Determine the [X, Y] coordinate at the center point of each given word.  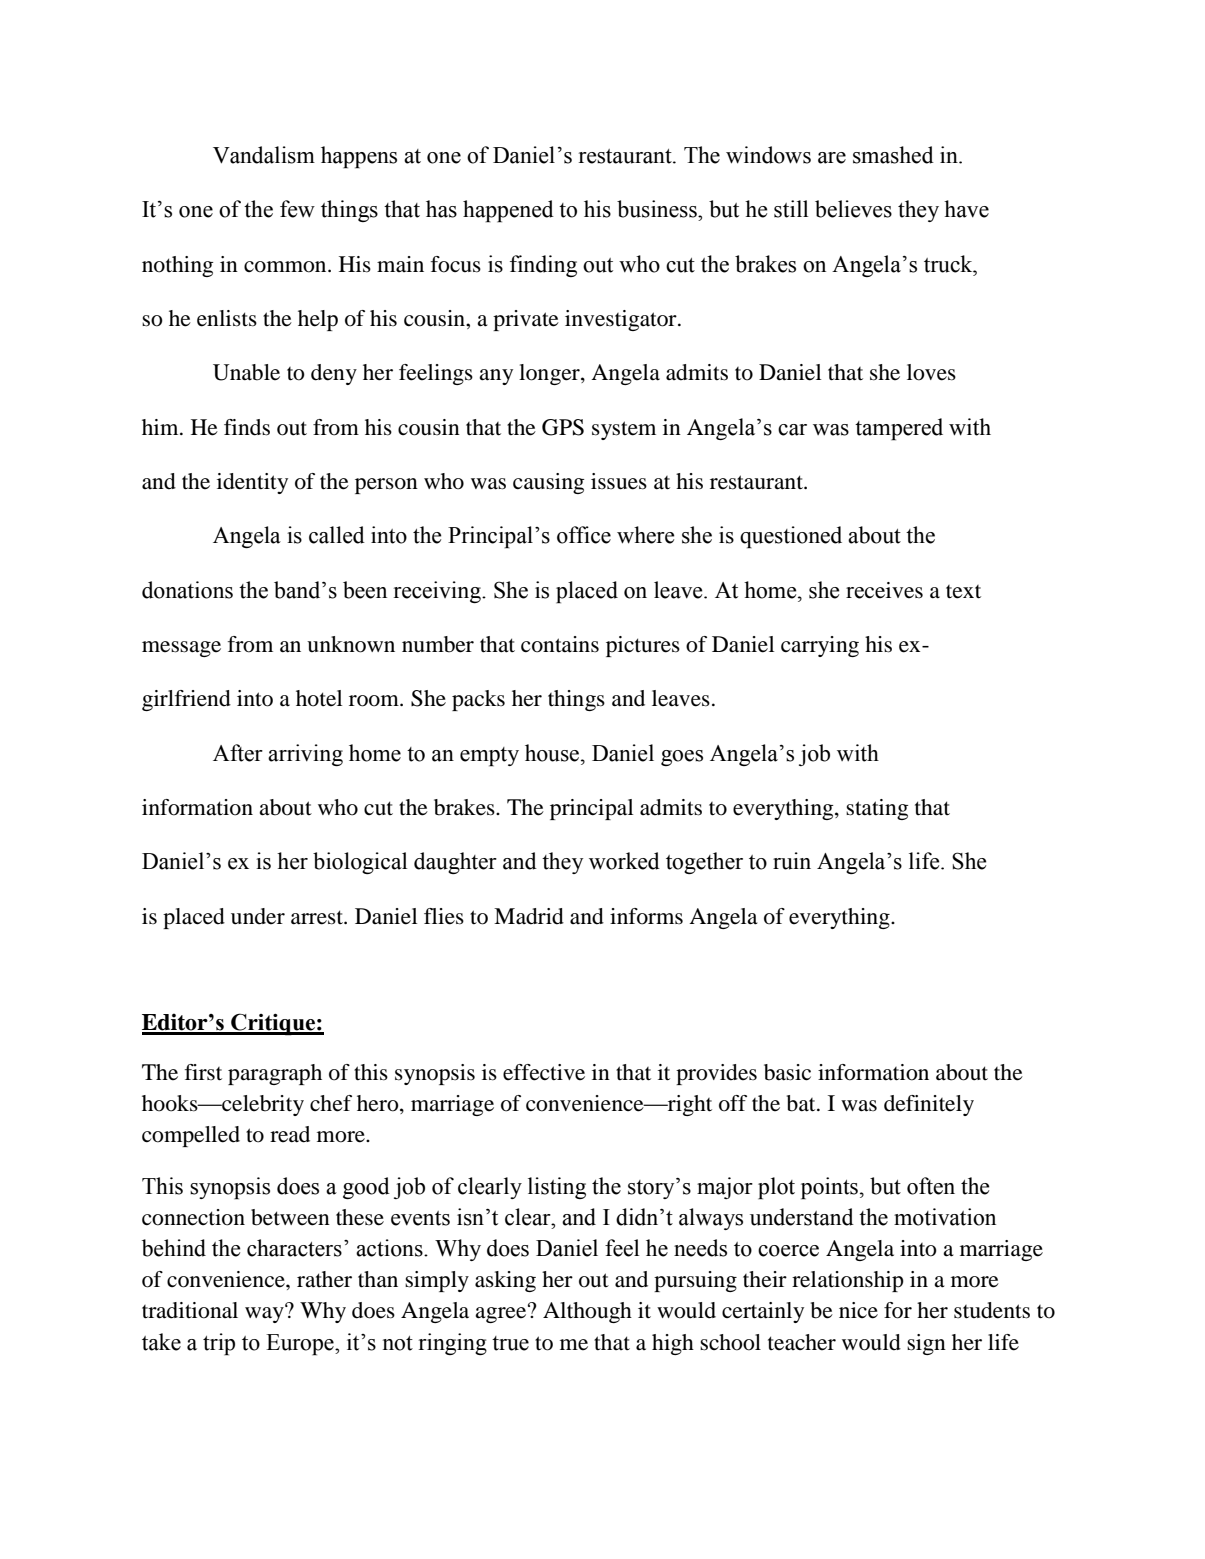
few [297, 209]
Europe [301, 1345]
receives [884, 590]
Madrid [529, 916]
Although [587, 1312]
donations [187, 590]
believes [853, 209]
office [584, 535]
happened [508, 211]
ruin [792, 861]
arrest [318, 917]
